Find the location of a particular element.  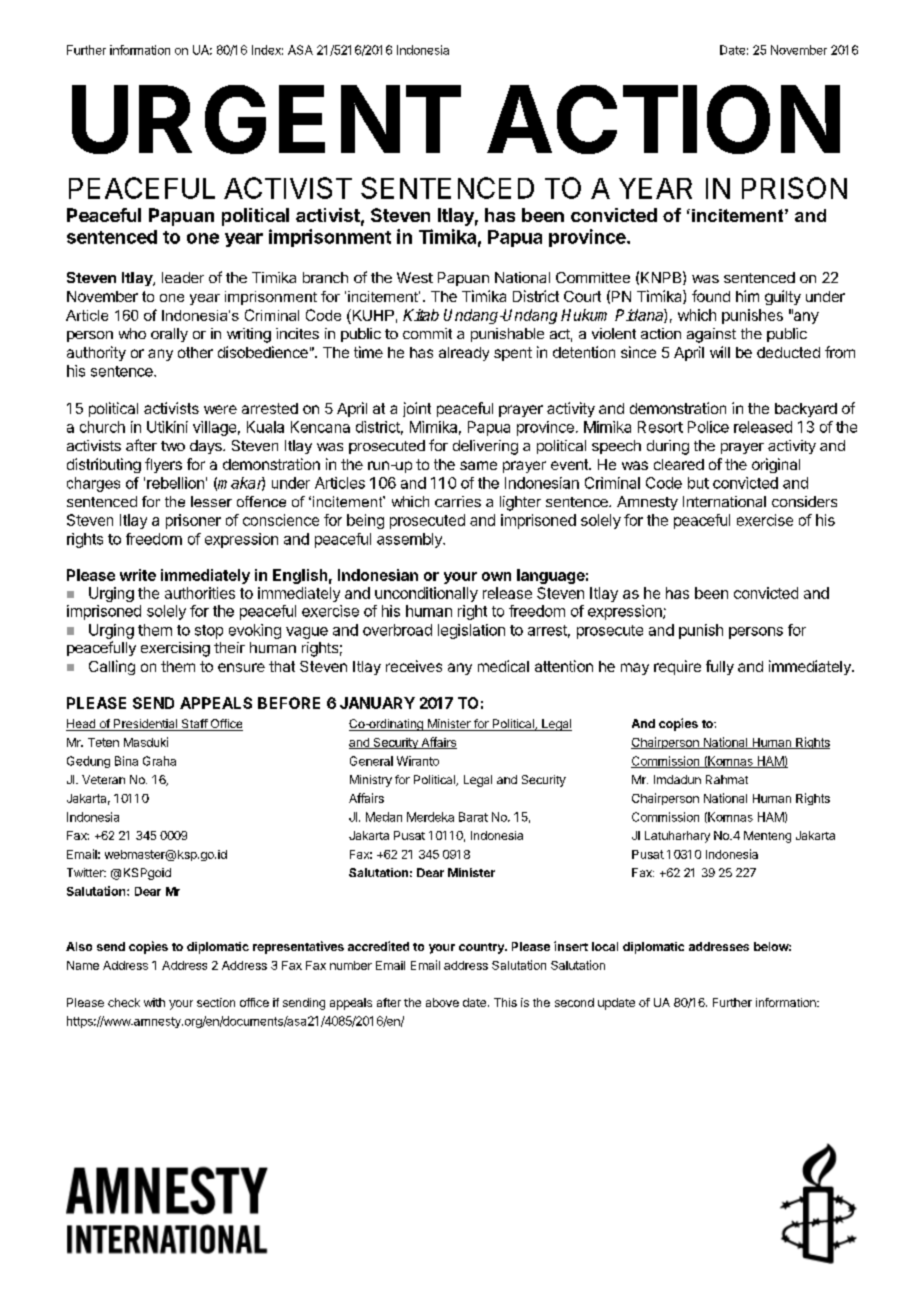

legislation is located at coordinates (471, 631).
